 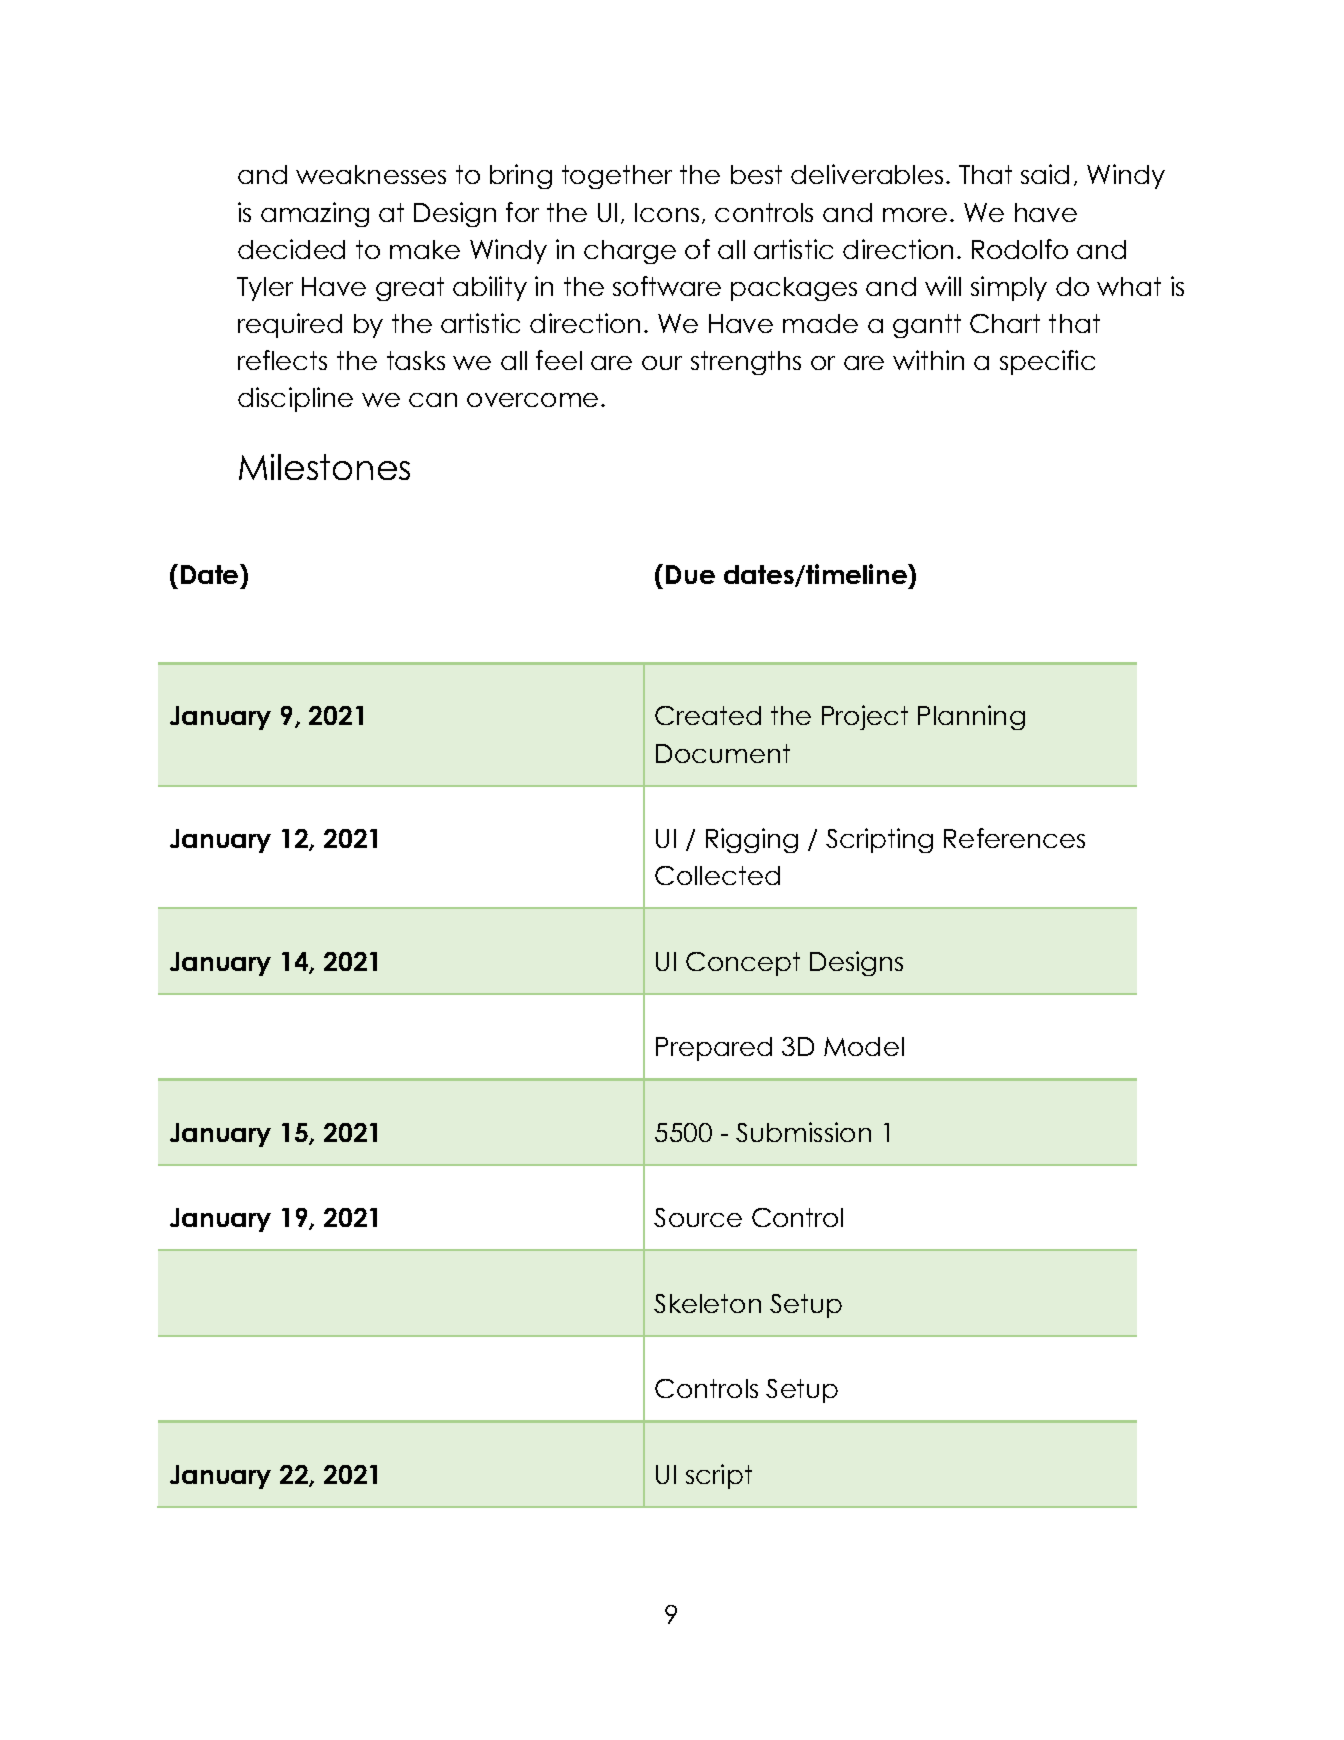 I want to click on said, so click(x=1045, y=174).
